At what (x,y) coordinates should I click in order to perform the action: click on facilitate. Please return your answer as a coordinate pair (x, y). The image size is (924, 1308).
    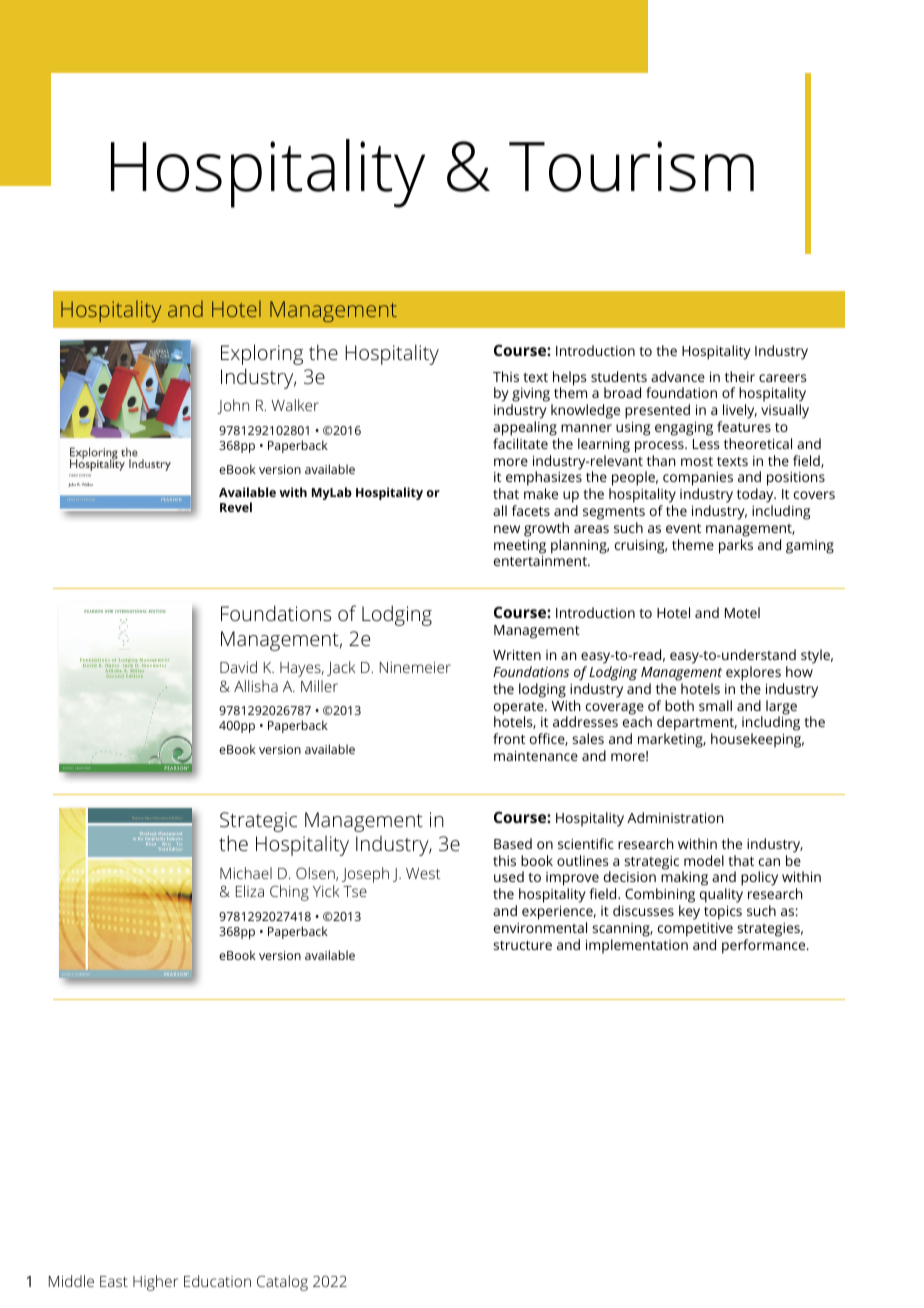
    Looking at the image, I should click on (520, 443).
